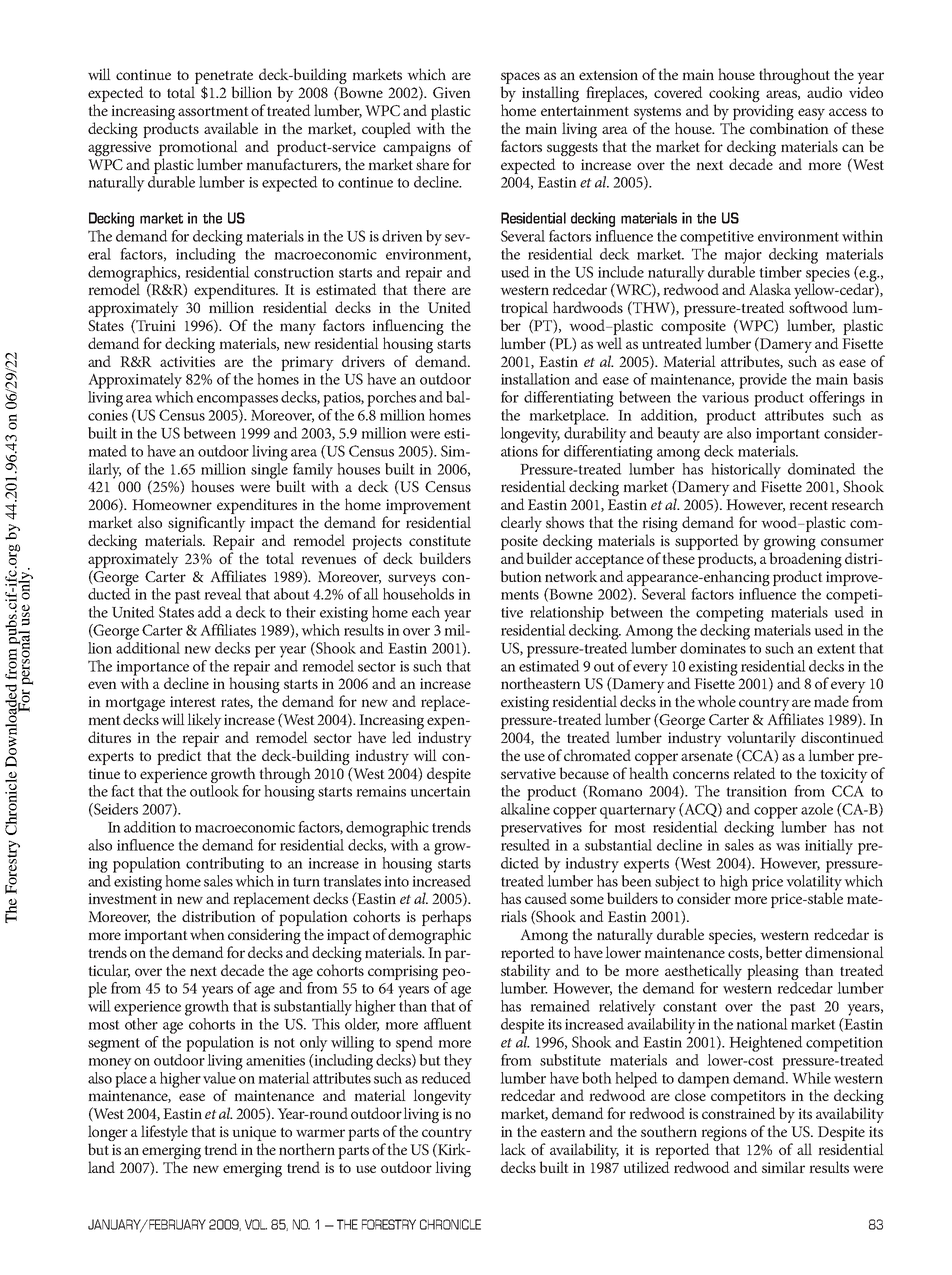  Describe the element at coordinates (836, 649) in the image. I see `extent` at that location.
